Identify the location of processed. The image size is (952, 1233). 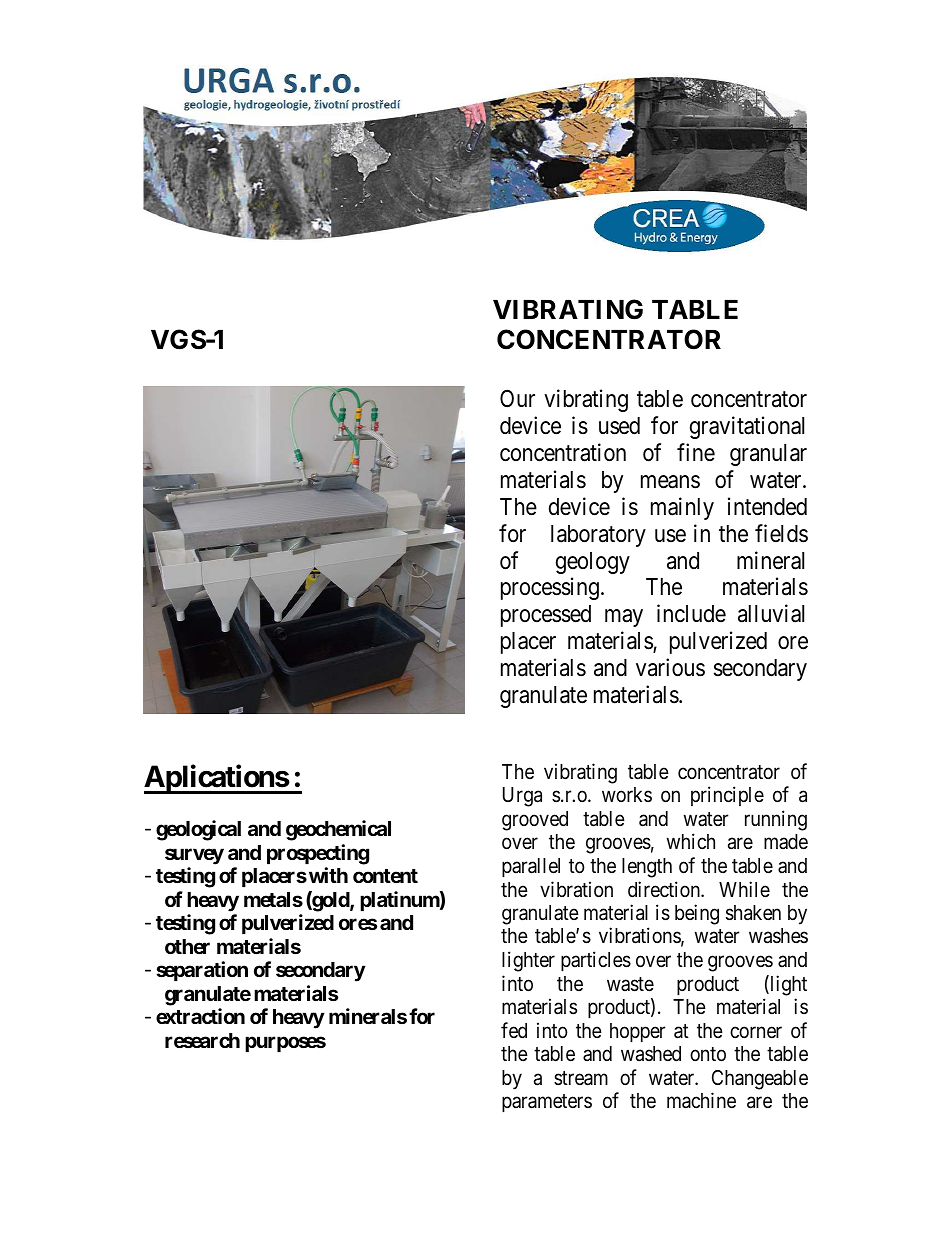
(546, 616).
